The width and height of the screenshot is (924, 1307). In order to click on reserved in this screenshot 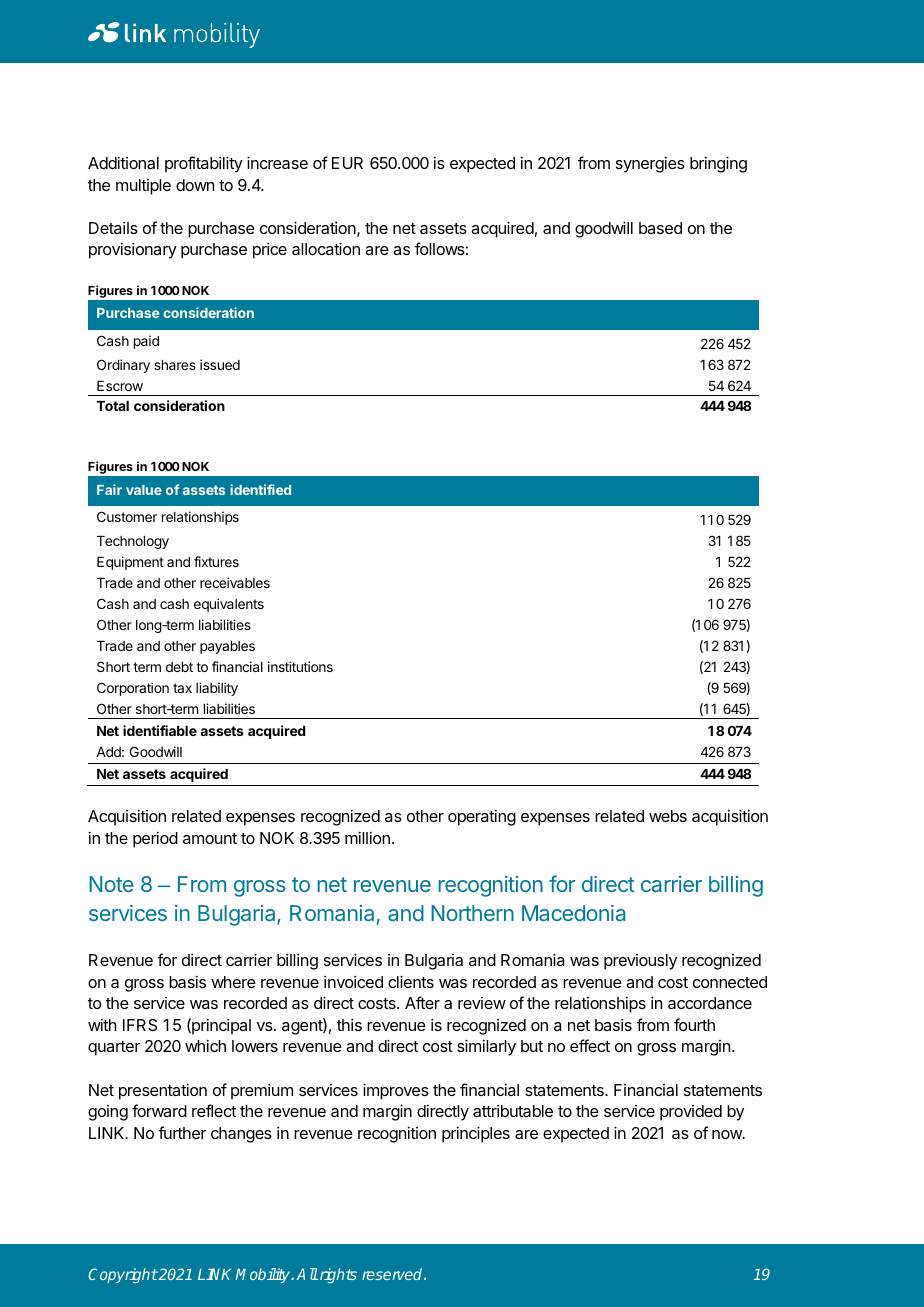, I will do `click(393, 1274)`.
